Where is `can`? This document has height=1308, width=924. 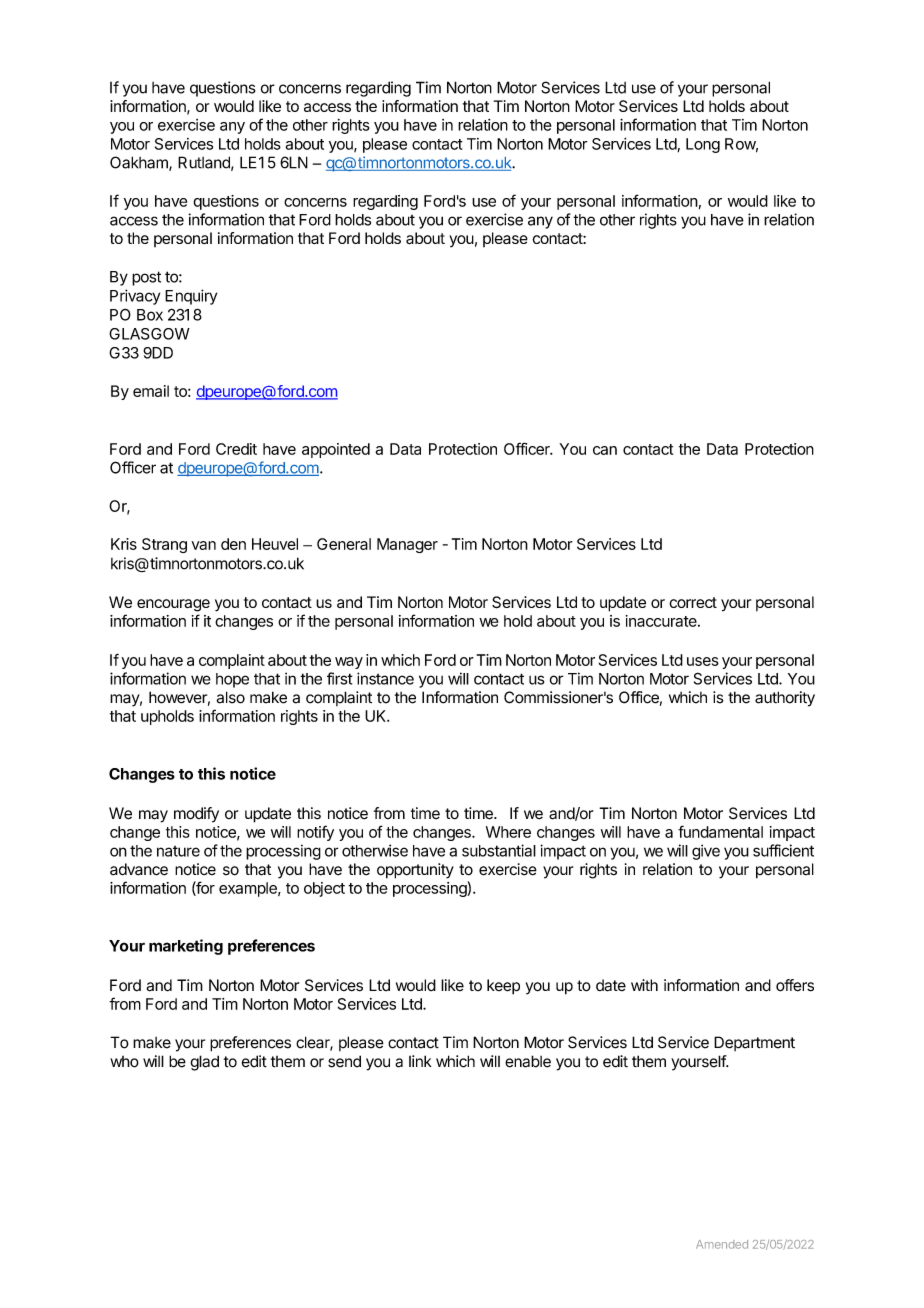 can is located at coordinates (605, 450).
